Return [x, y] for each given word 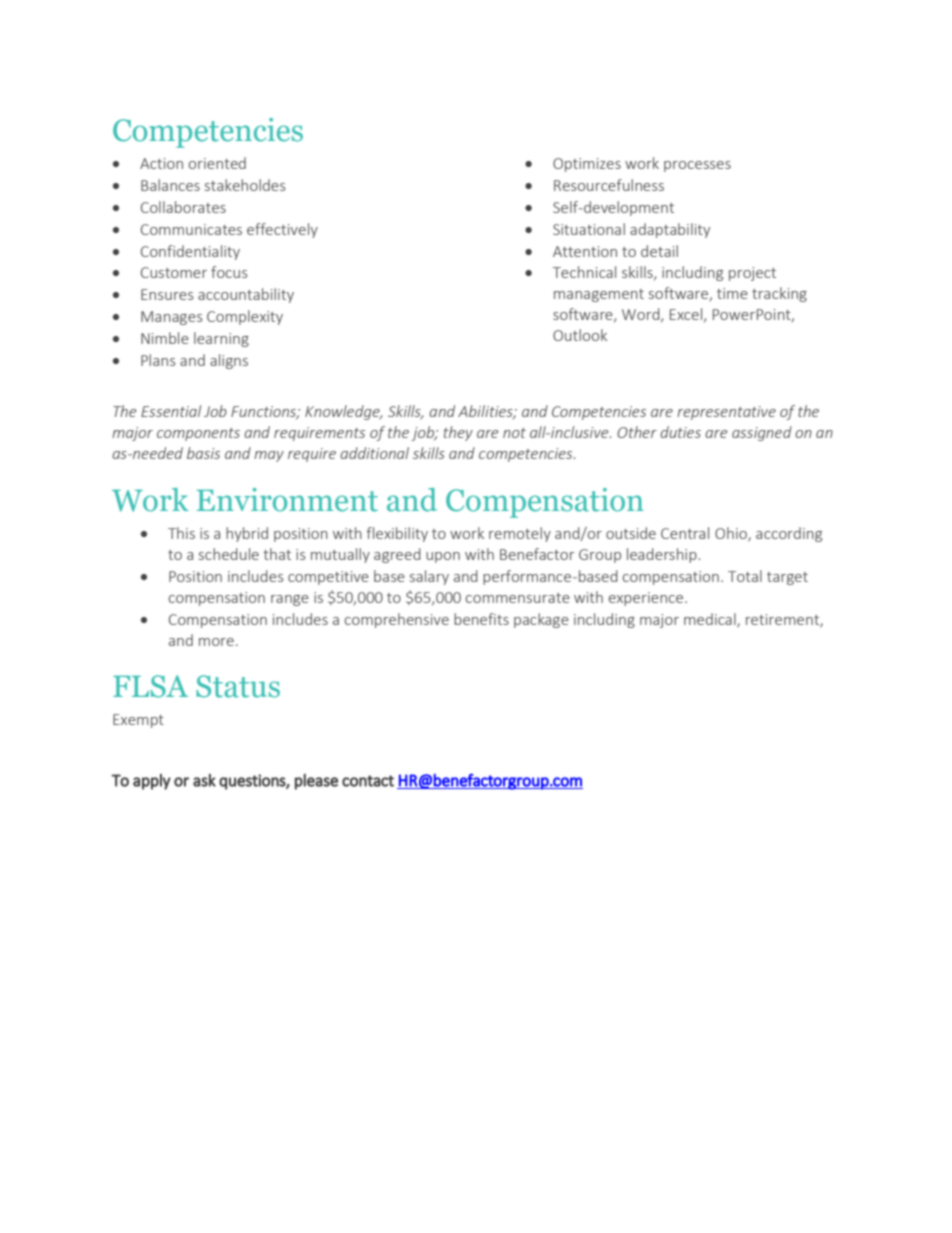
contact [368, 781]
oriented [217, 163]
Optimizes [587, 165]
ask [204, 780]
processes [697, 166]
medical [711, 620]
